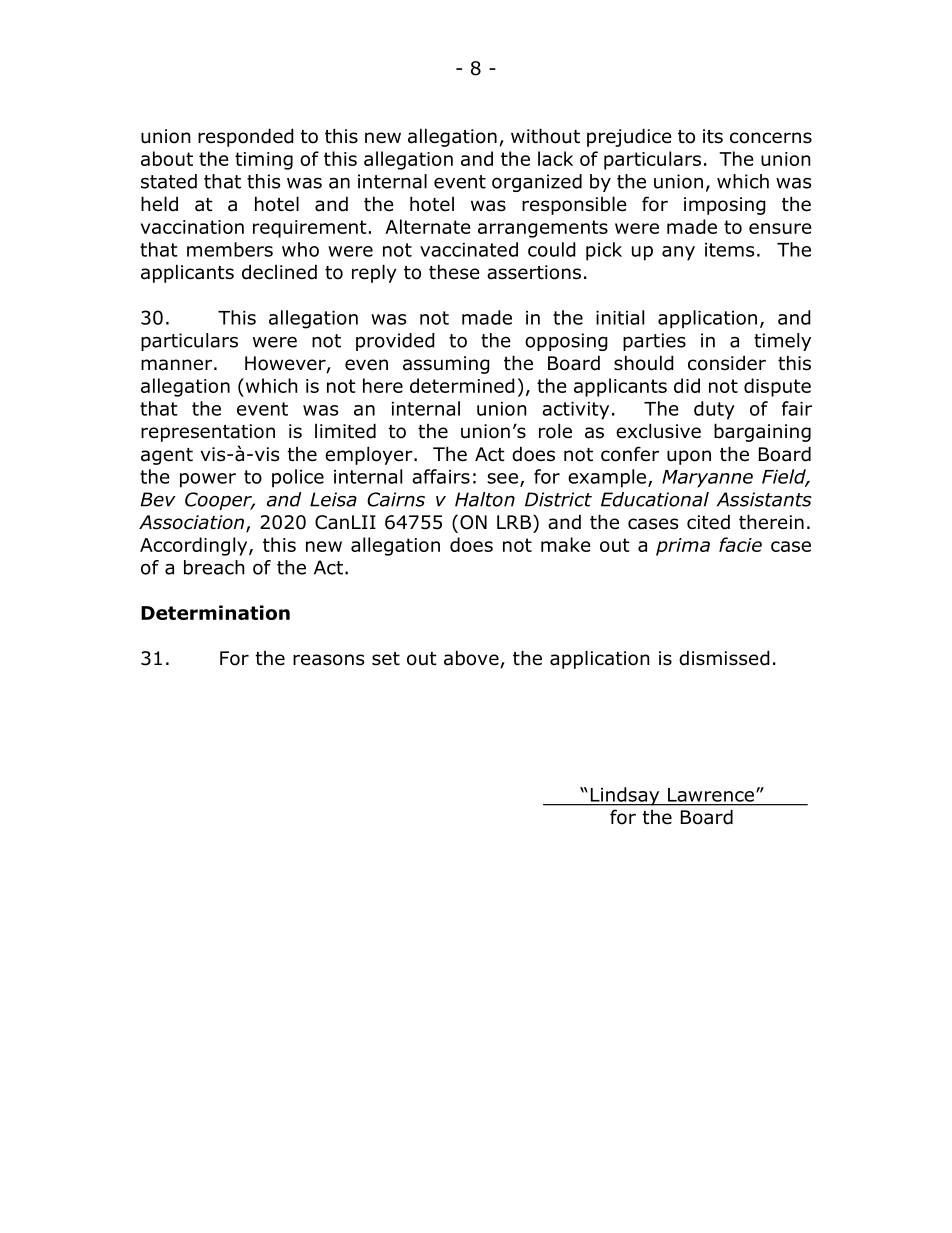 Image resolution: width=952 pixels, height=1233 pixels. What do you see at coordinates (545, 136) in the page?
I see `without` at bounding box center [545, 136].
